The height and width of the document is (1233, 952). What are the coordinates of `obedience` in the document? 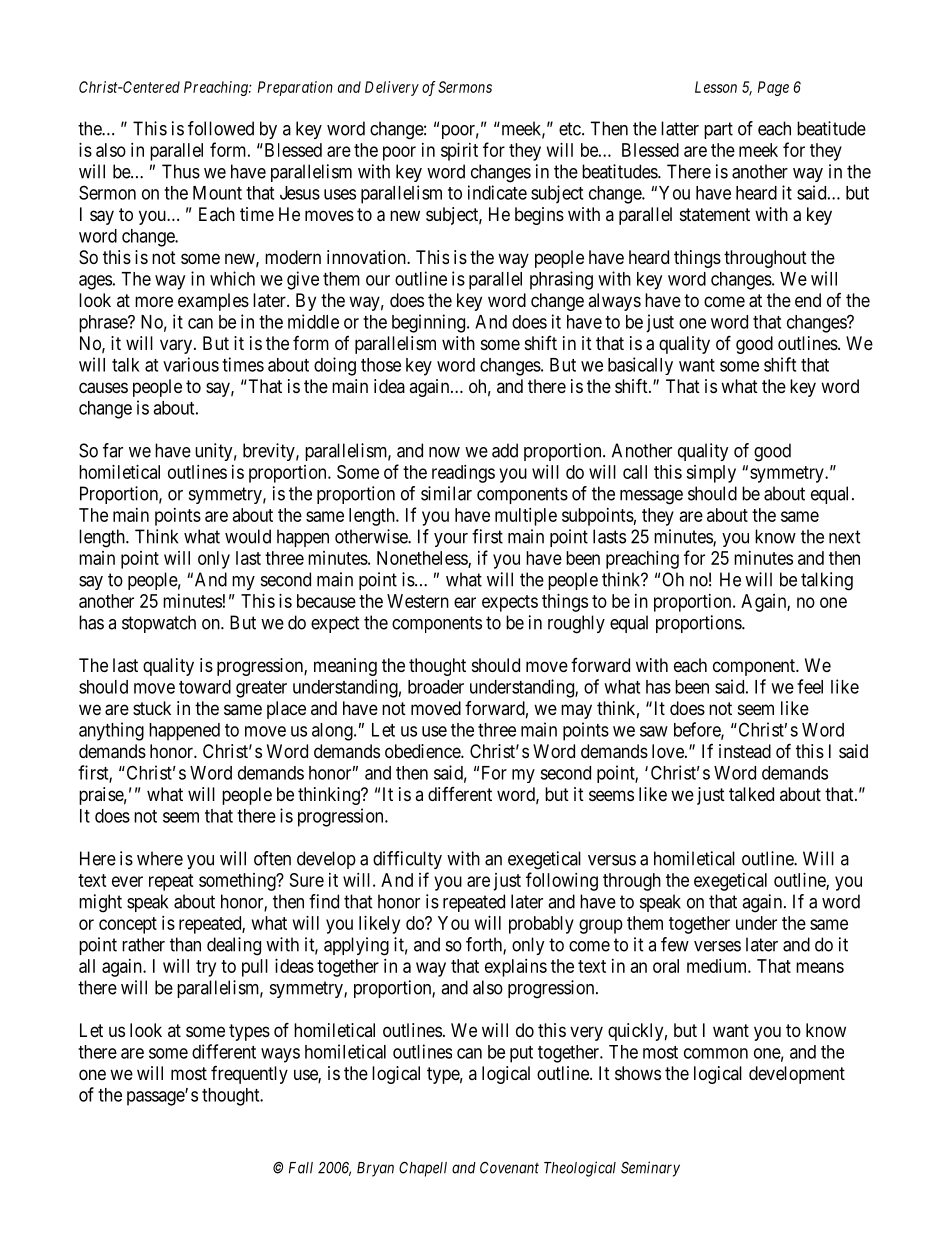 It's located at (423, 751).
